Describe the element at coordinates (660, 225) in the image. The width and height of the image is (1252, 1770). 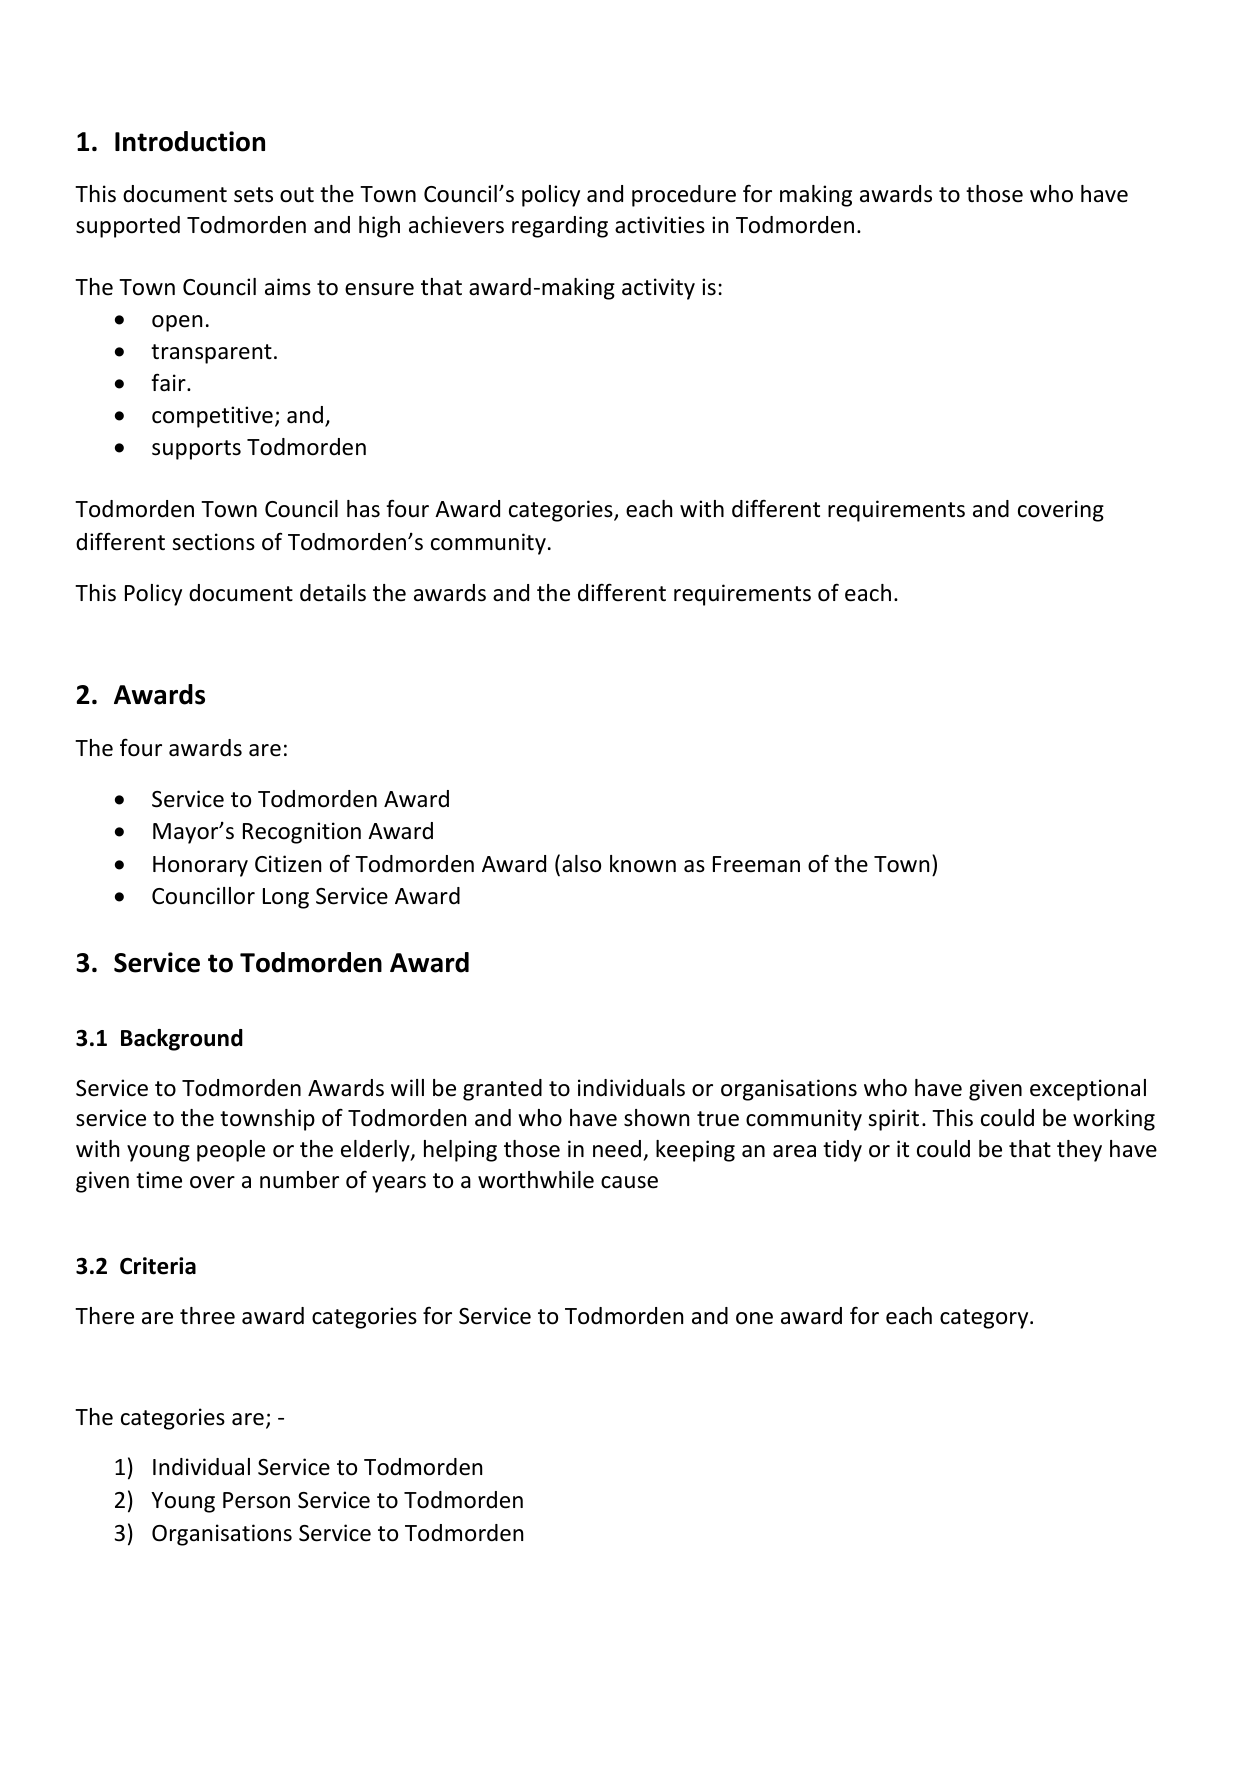
I see `activities` at that location.
